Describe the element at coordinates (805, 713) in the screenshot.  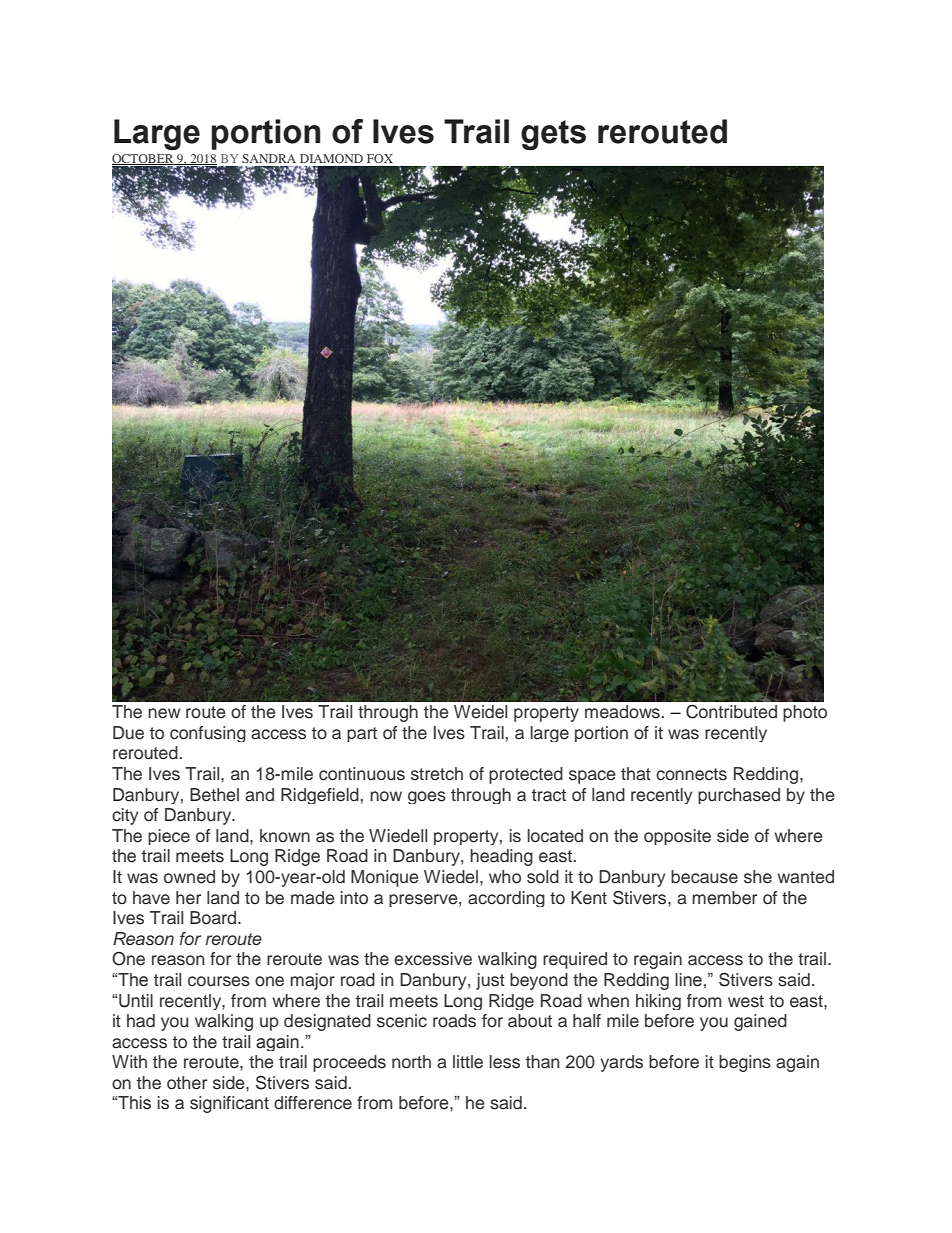
I see `photo` at that location.
